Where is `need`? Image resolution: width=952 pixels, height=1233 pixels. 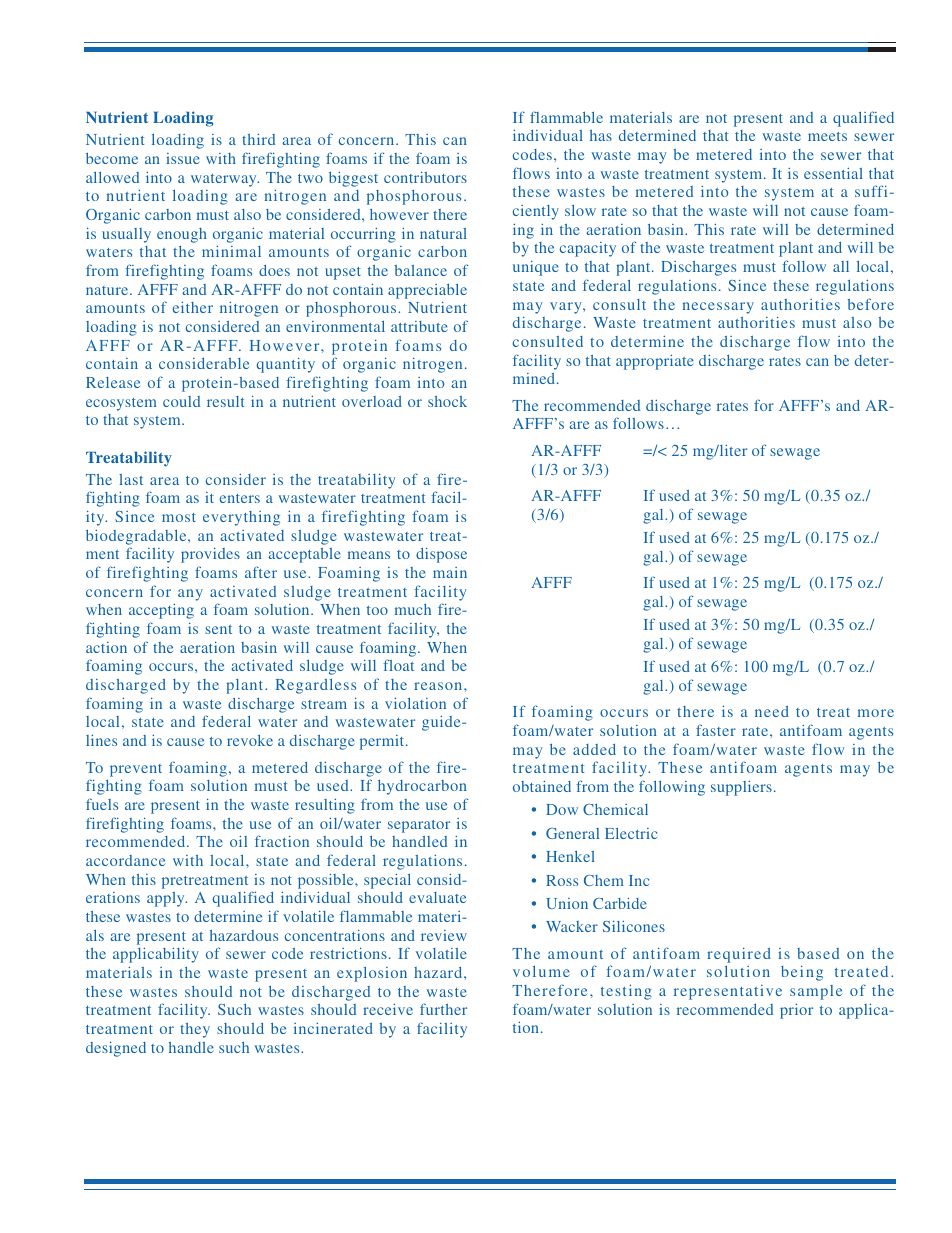 need is located at coordinates (772, 711).
